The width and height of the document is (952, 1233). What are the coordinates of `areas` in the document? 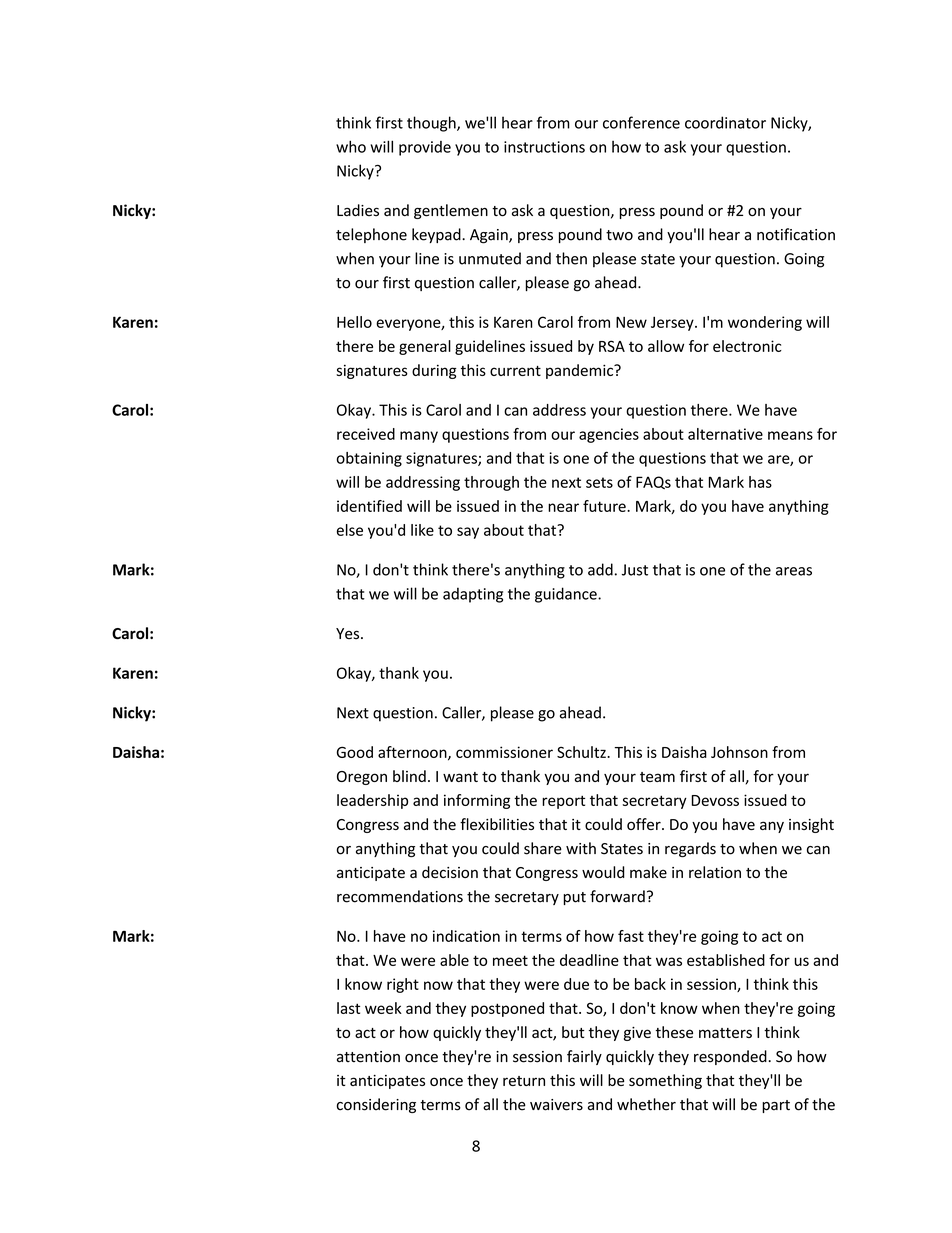 It's located at (794, 571).
